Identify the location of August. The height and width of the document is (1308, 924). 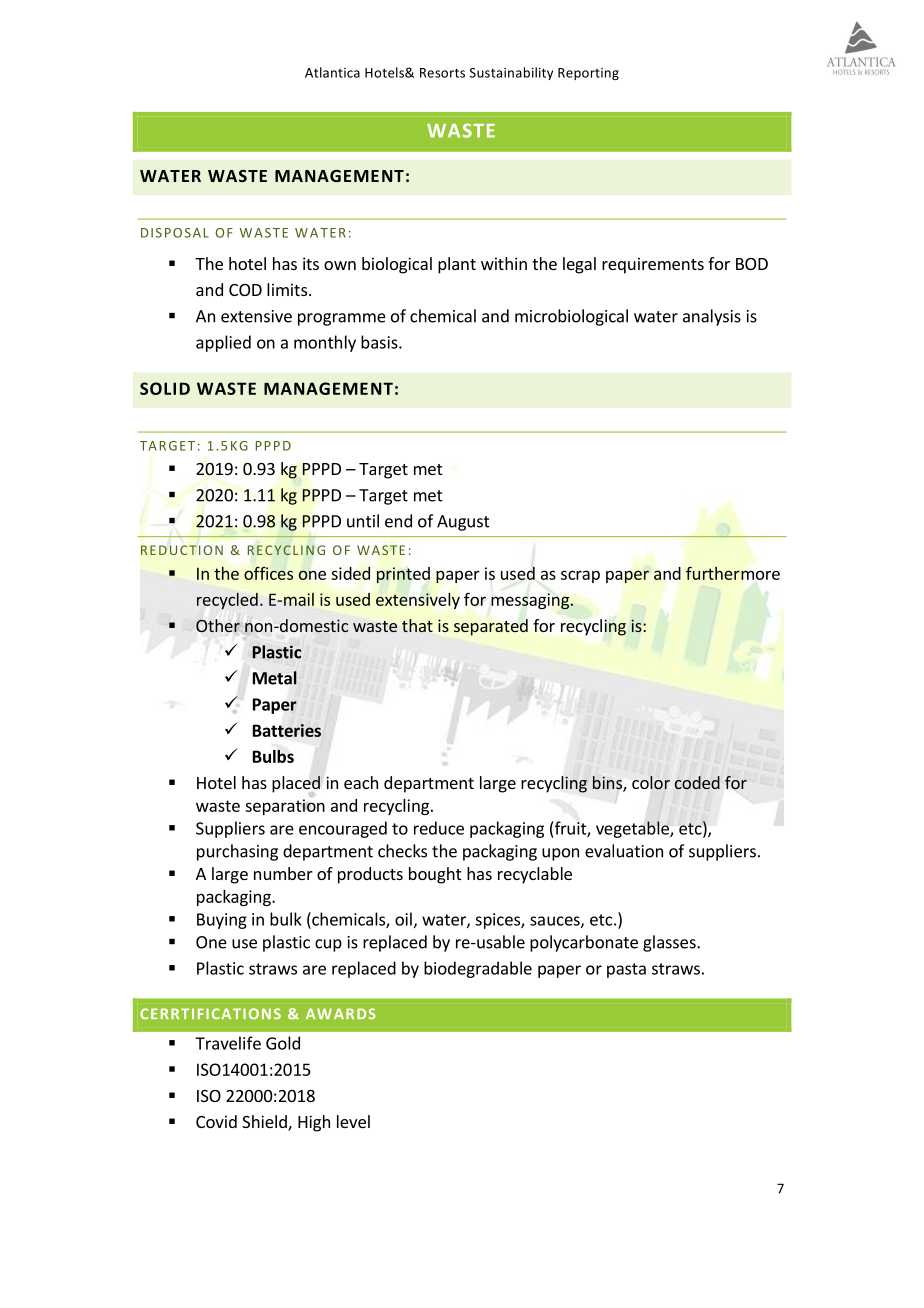
(463, 523).
